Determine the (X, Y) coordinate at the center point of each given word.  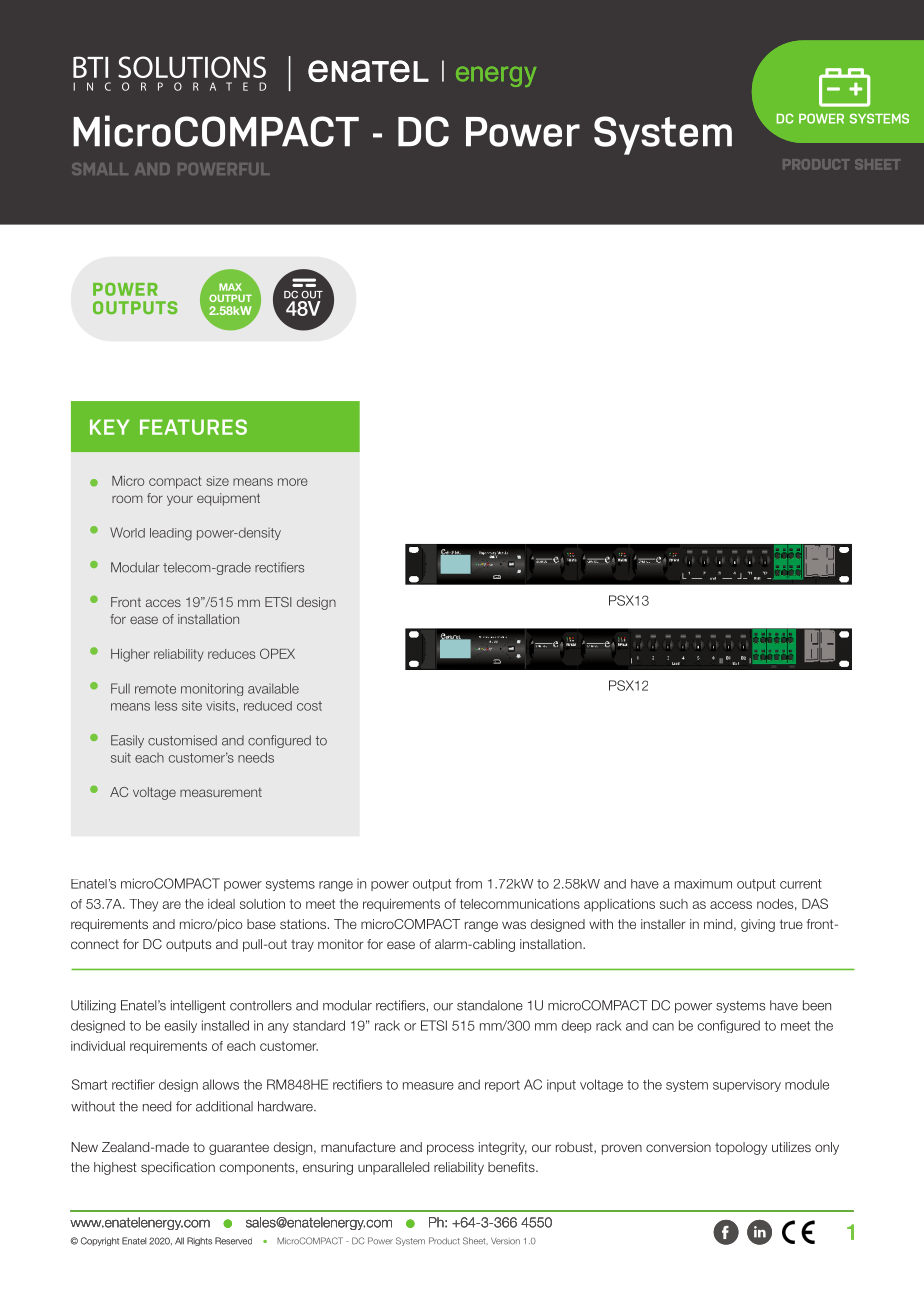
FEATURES (193, 427)
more (293, 482)
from (468, 883)
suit (121, 757)
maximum (703, 884)
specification (178, 1168)
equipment (228, 499)
